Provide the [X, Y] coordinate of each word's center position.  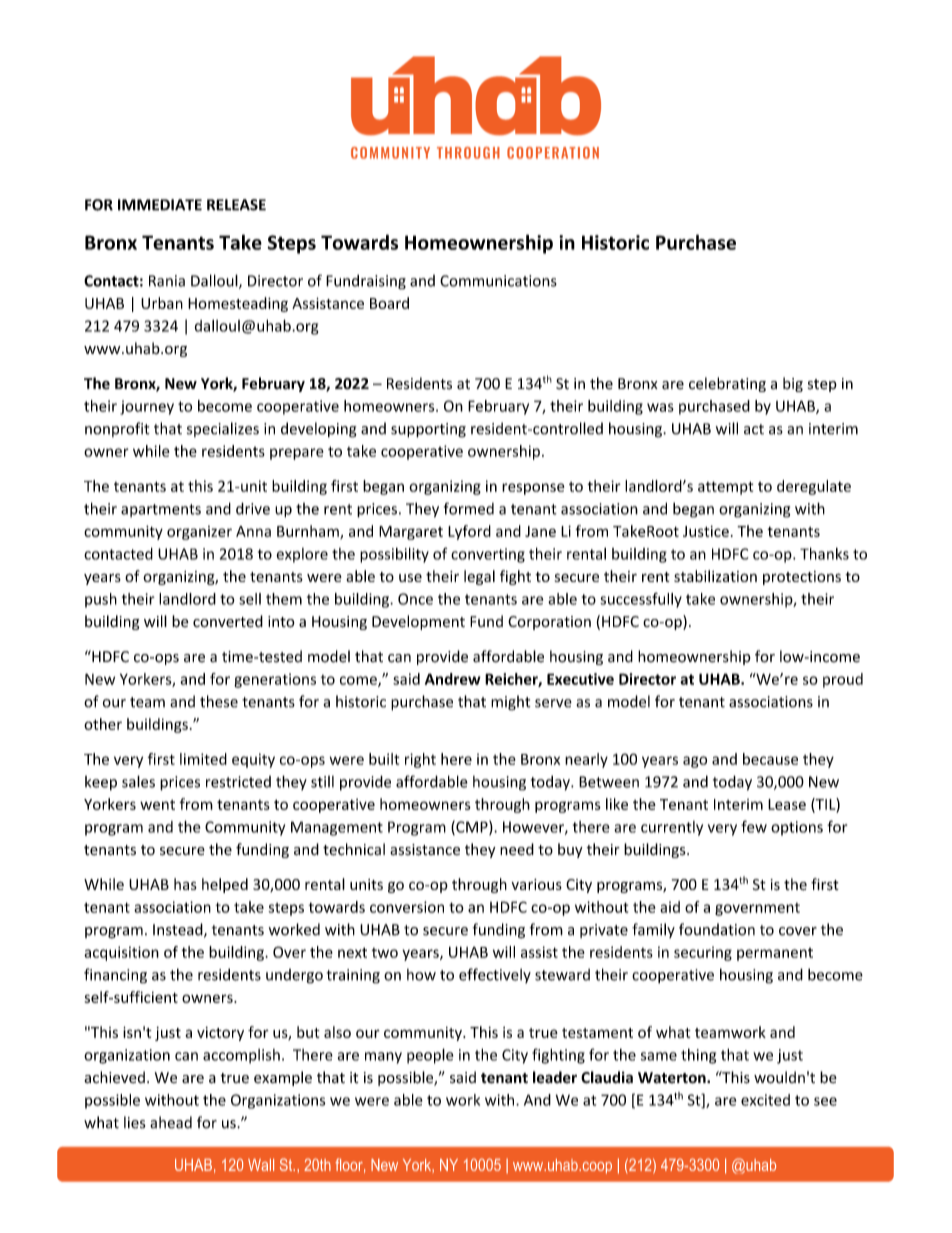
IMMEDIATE [160, 205]
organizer [199, 533]
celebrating [727, 384]
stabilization [715, 576]
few [754, 826]
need [517, 849]
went [157, 805]
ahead [171, 1122]
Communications [498, 281]
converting [488, 555]
